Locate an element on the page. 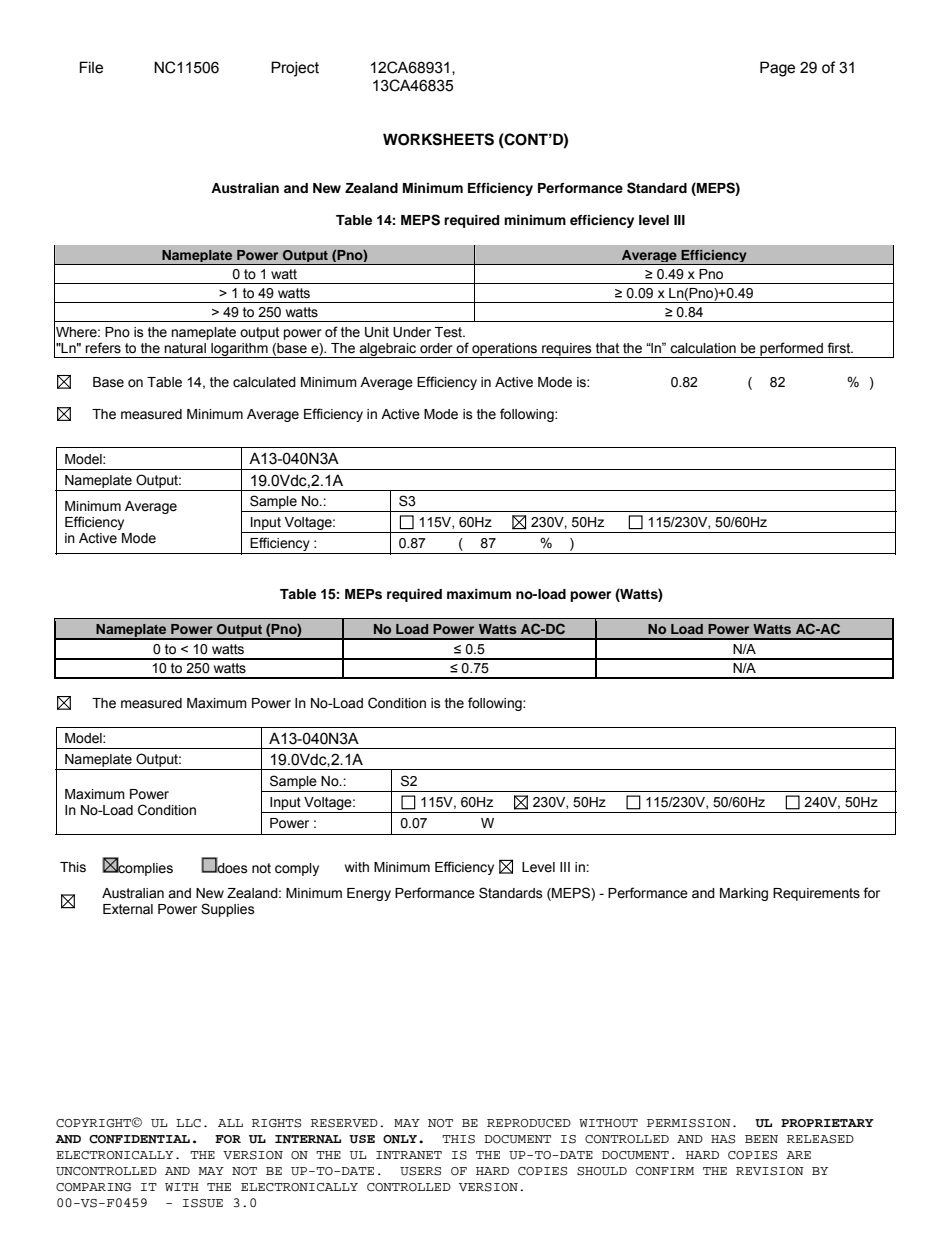 This image has width=952, height=1233. File is located at coordinates (91, 67).
